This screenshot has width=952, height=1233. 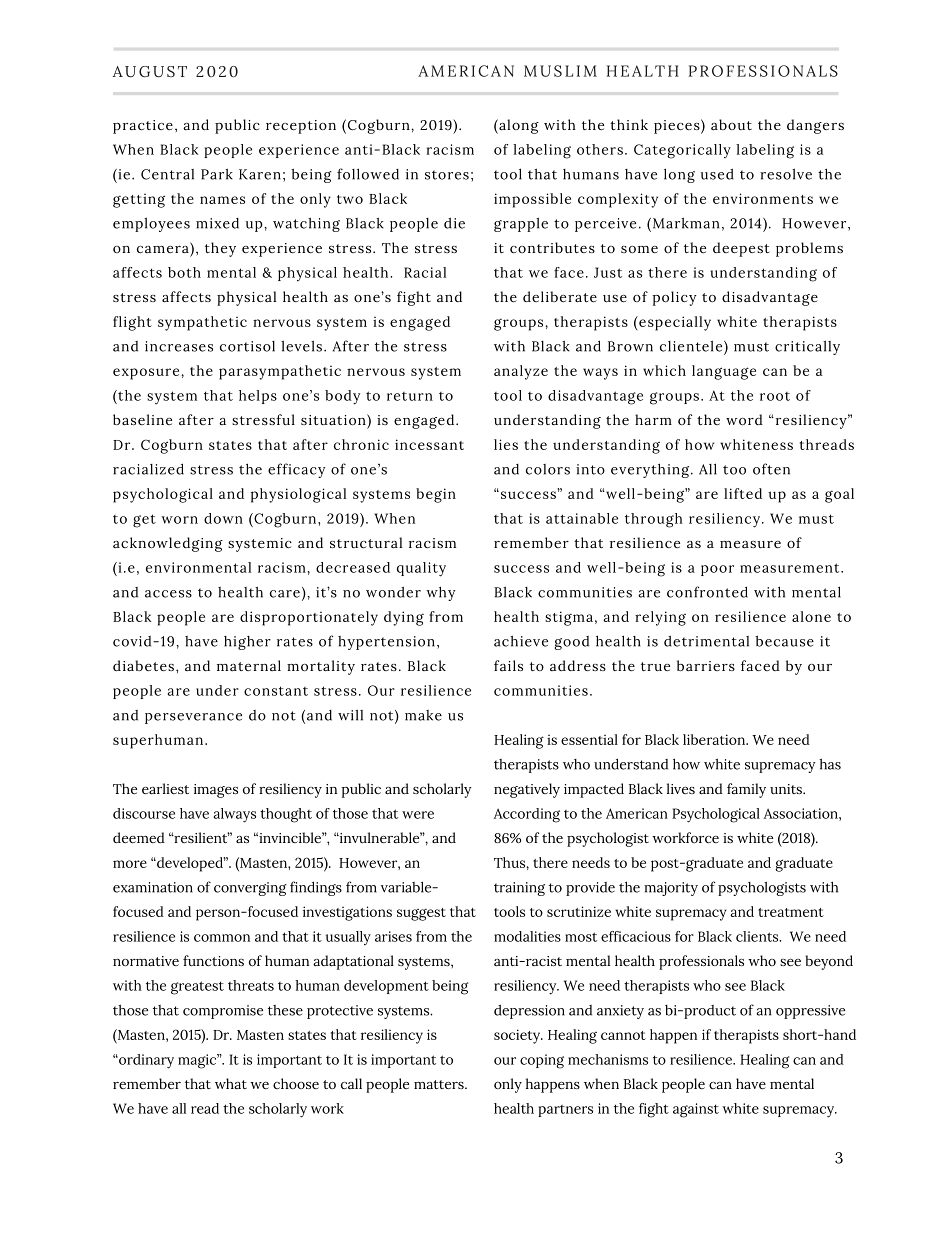 I want to click on matters, so click(x=440, y=1084).
